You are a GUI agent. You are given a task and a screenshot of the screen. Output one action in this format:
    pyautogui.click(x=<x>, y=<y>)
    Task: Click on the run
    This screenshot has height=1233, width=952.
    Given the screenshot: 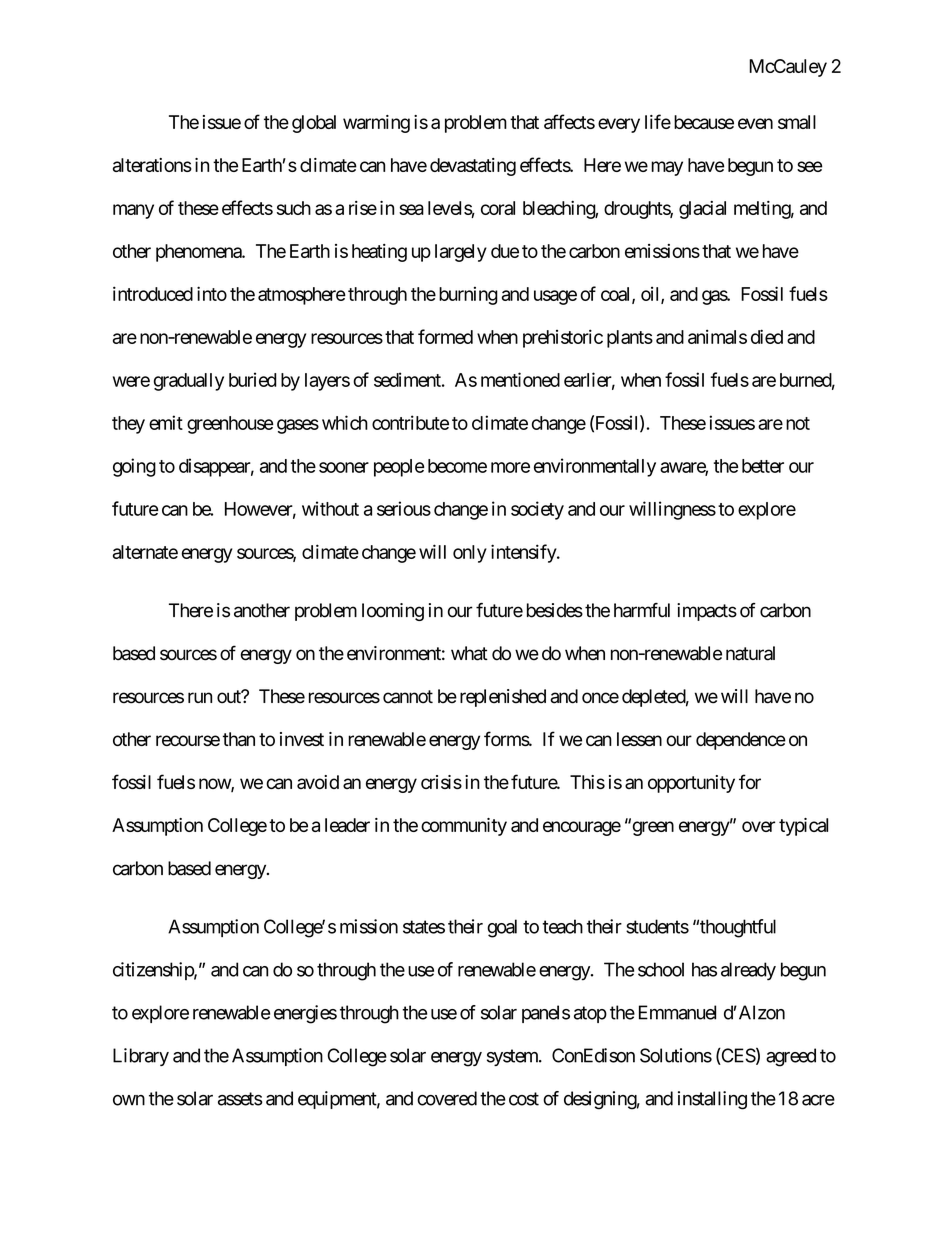 What is the action you would take?
    pyautogui.click(x=200, y=697)
